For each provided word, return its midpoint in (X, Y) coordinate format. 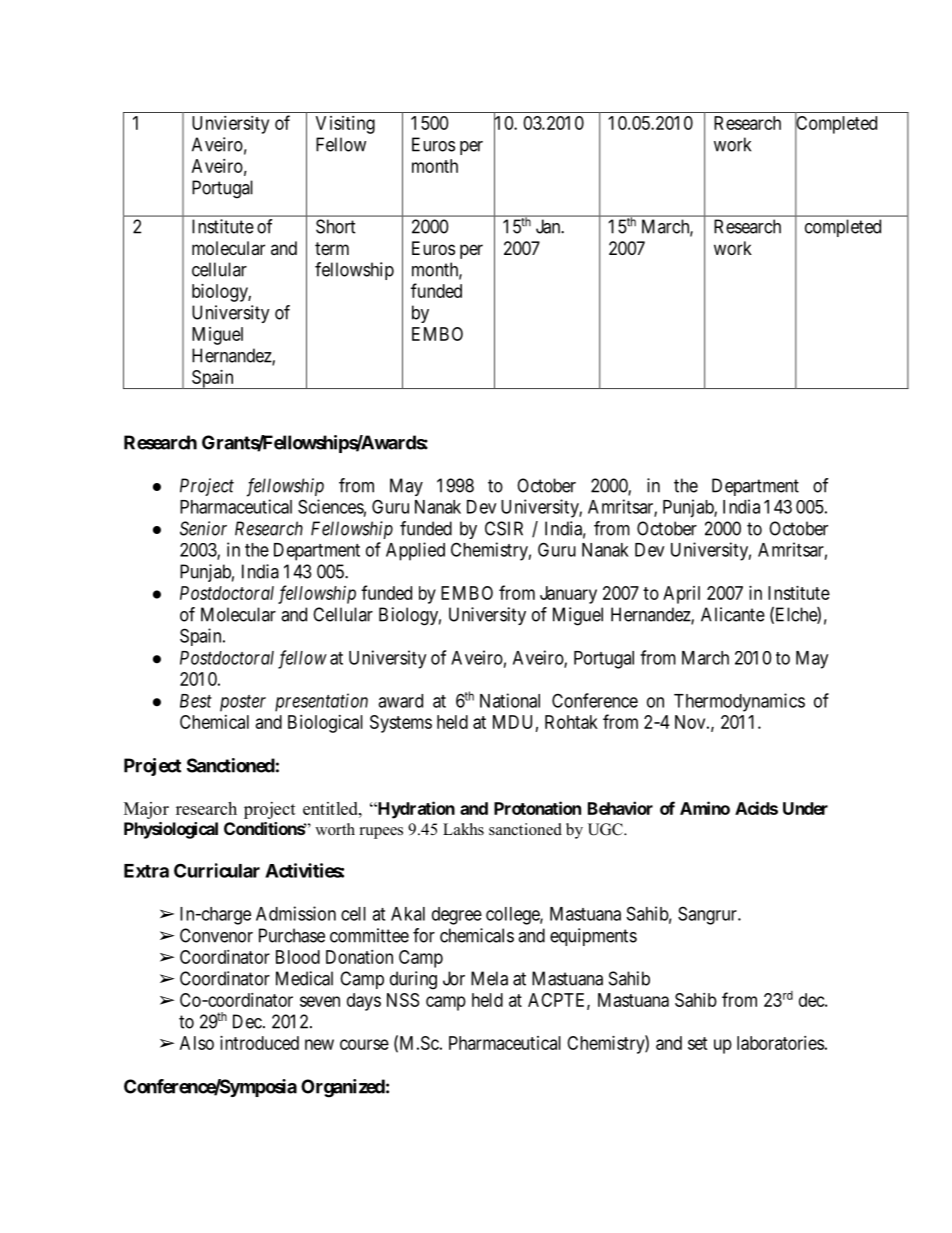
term (332, 248)
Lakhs (463, 829)
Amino (705, 808)
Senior (203, 528)
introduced (259, 1043)
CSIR (504, 528)
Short (336, 226)
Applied (415, 551)
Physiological (171, 830)
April (681, 595)
